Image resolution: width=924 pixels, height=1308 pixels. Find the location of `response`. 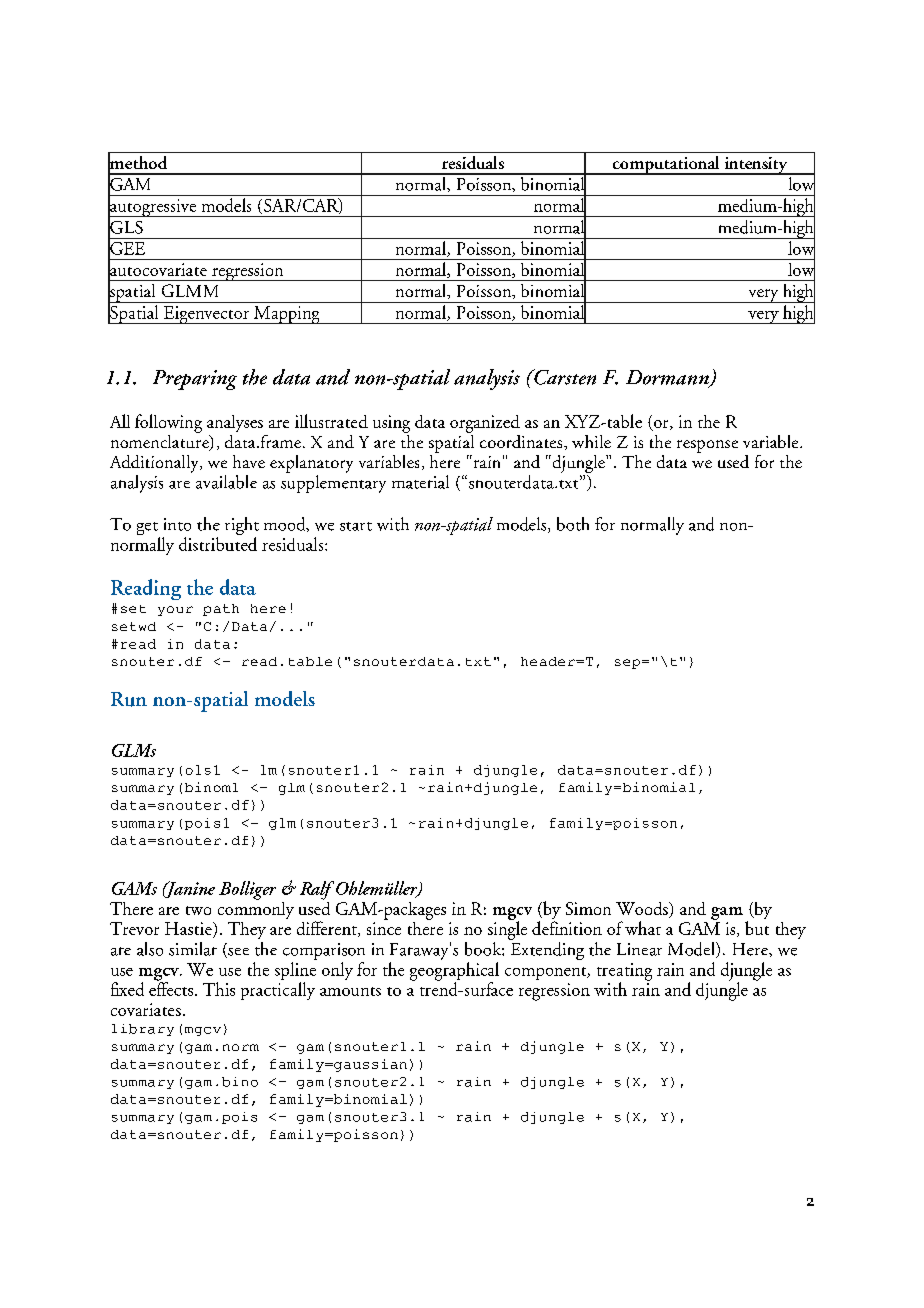

response is located at coordinates (707, 446).
